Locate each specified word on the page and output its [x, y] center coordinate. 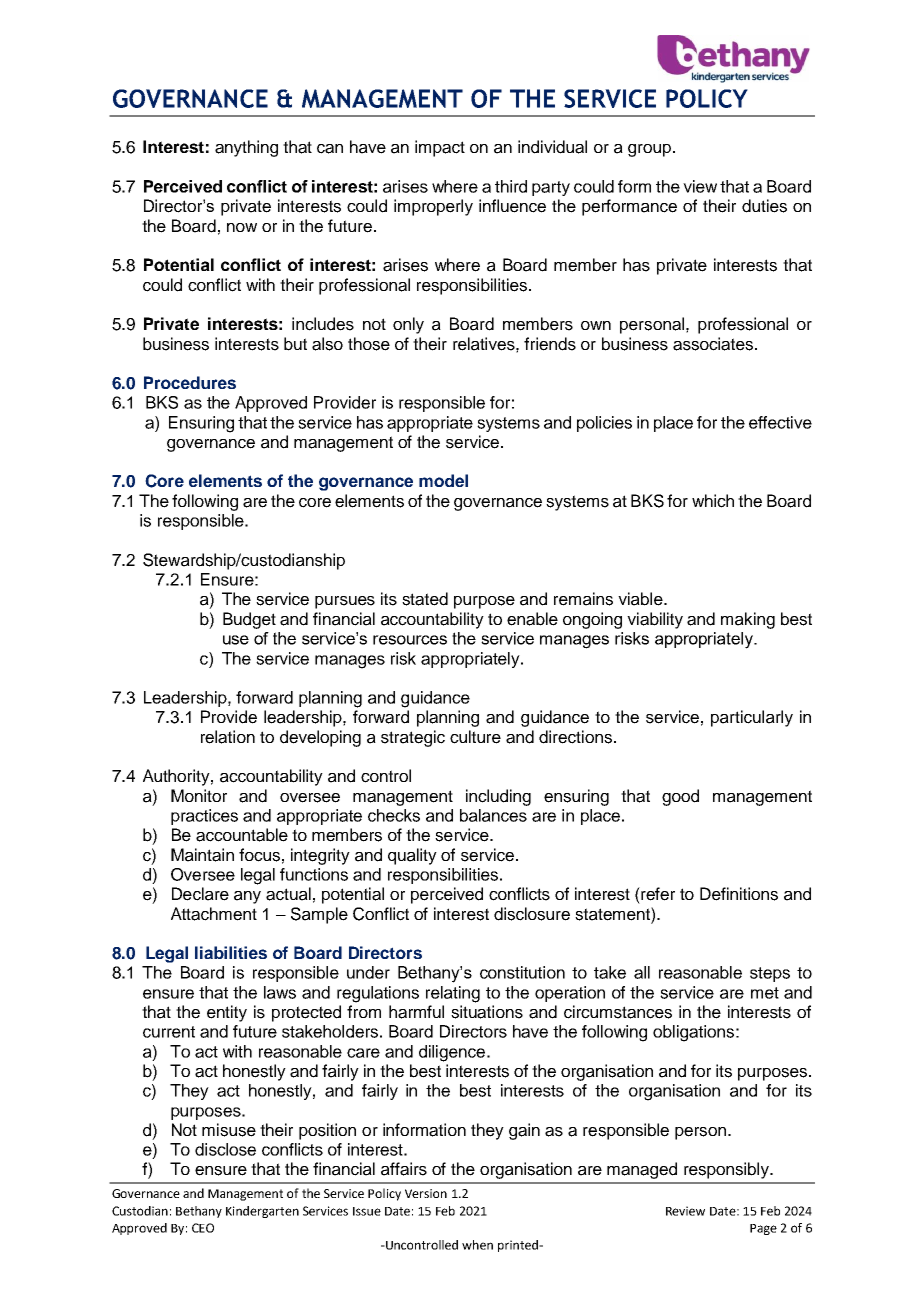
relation [228, 737]
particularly [752, 718]
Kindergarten [262, 1212]
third [511, 186]
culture [475, 737]
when [477, 1245]
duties [764, 206]
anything [246, 148]
